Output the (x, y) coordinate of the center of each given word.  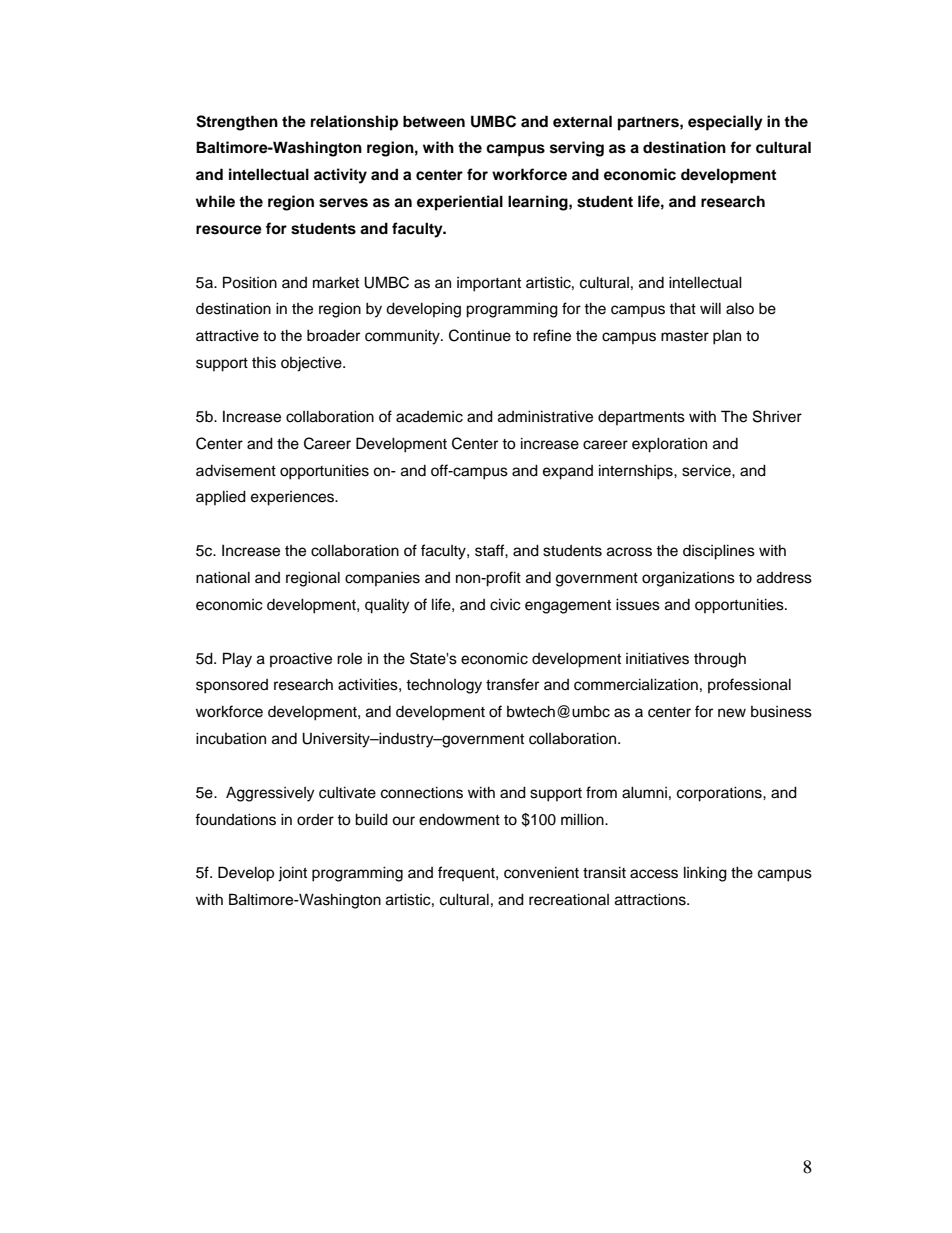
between (434, 121)
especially (725, 123)
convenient (541, 872)
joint (292, 874)
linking (705, 874)
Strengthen (237, 123)
